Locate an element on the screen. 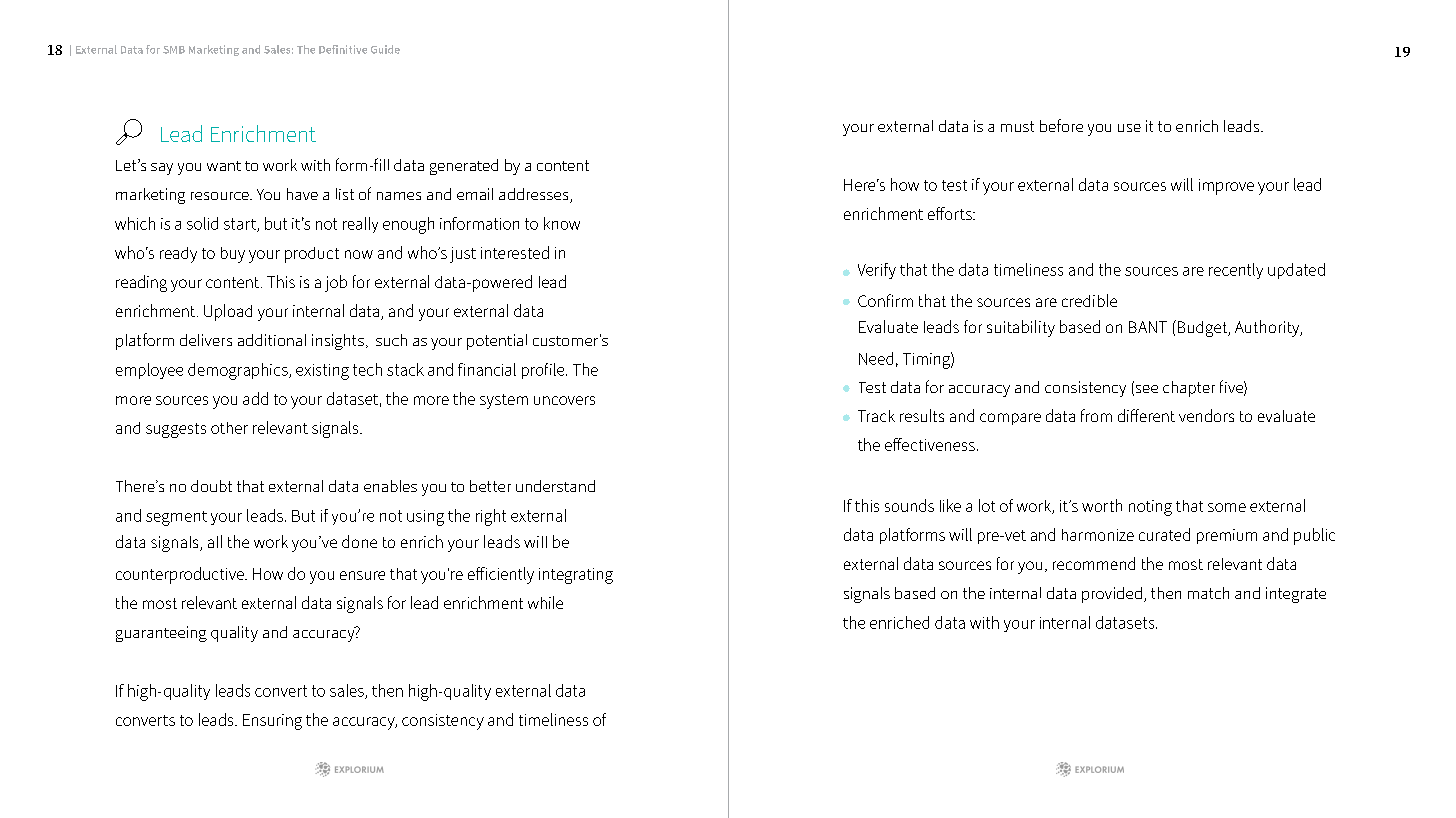 The width and height of the screenshot is (1456, 818). while is located at coordinates (545, 602).
